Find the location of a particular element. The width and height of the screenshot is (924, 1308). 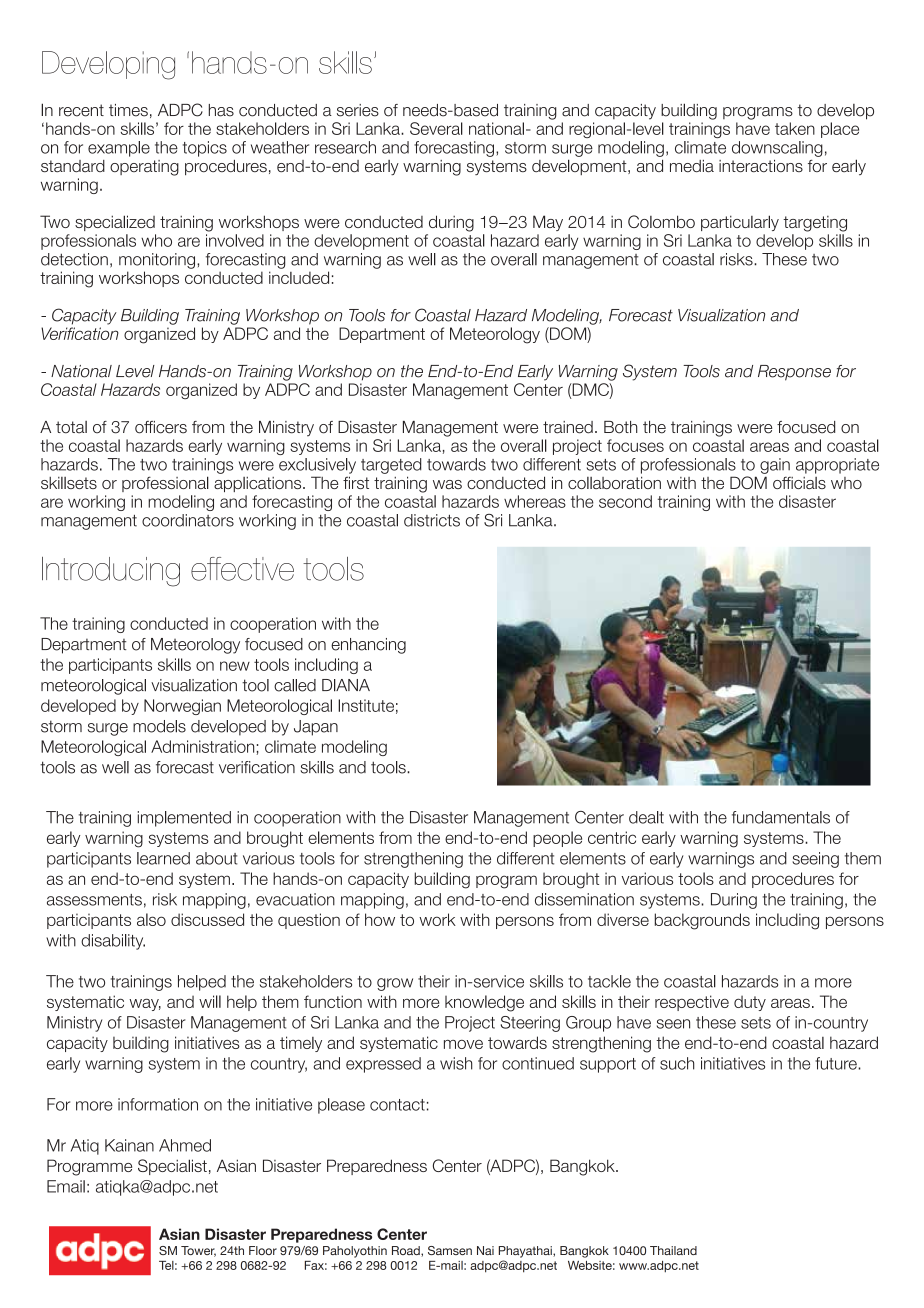

operating is located at coordinates (144, 168).
